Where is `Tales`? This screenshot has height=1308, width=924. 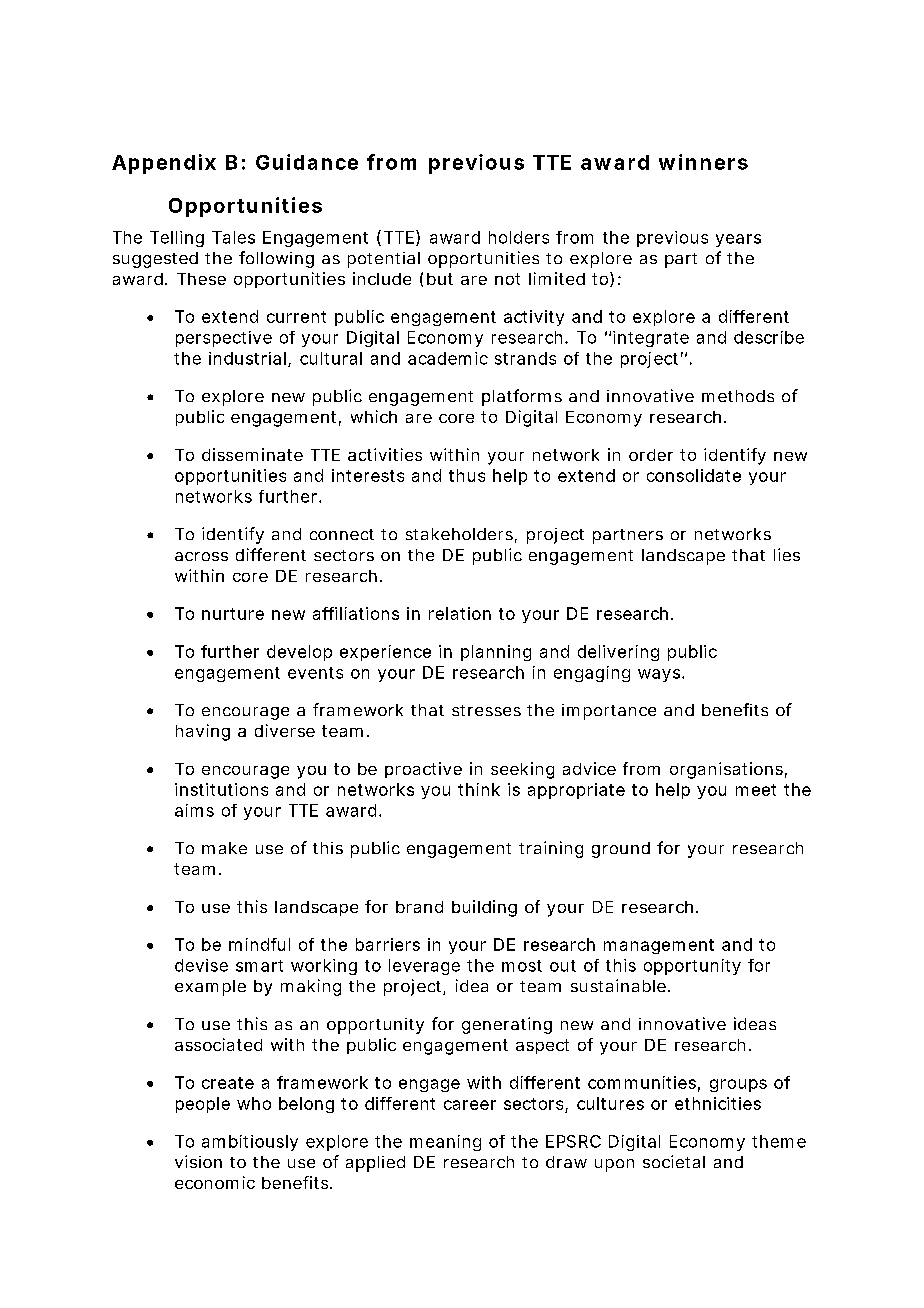
Tales is located at coordinates (233, 237).
